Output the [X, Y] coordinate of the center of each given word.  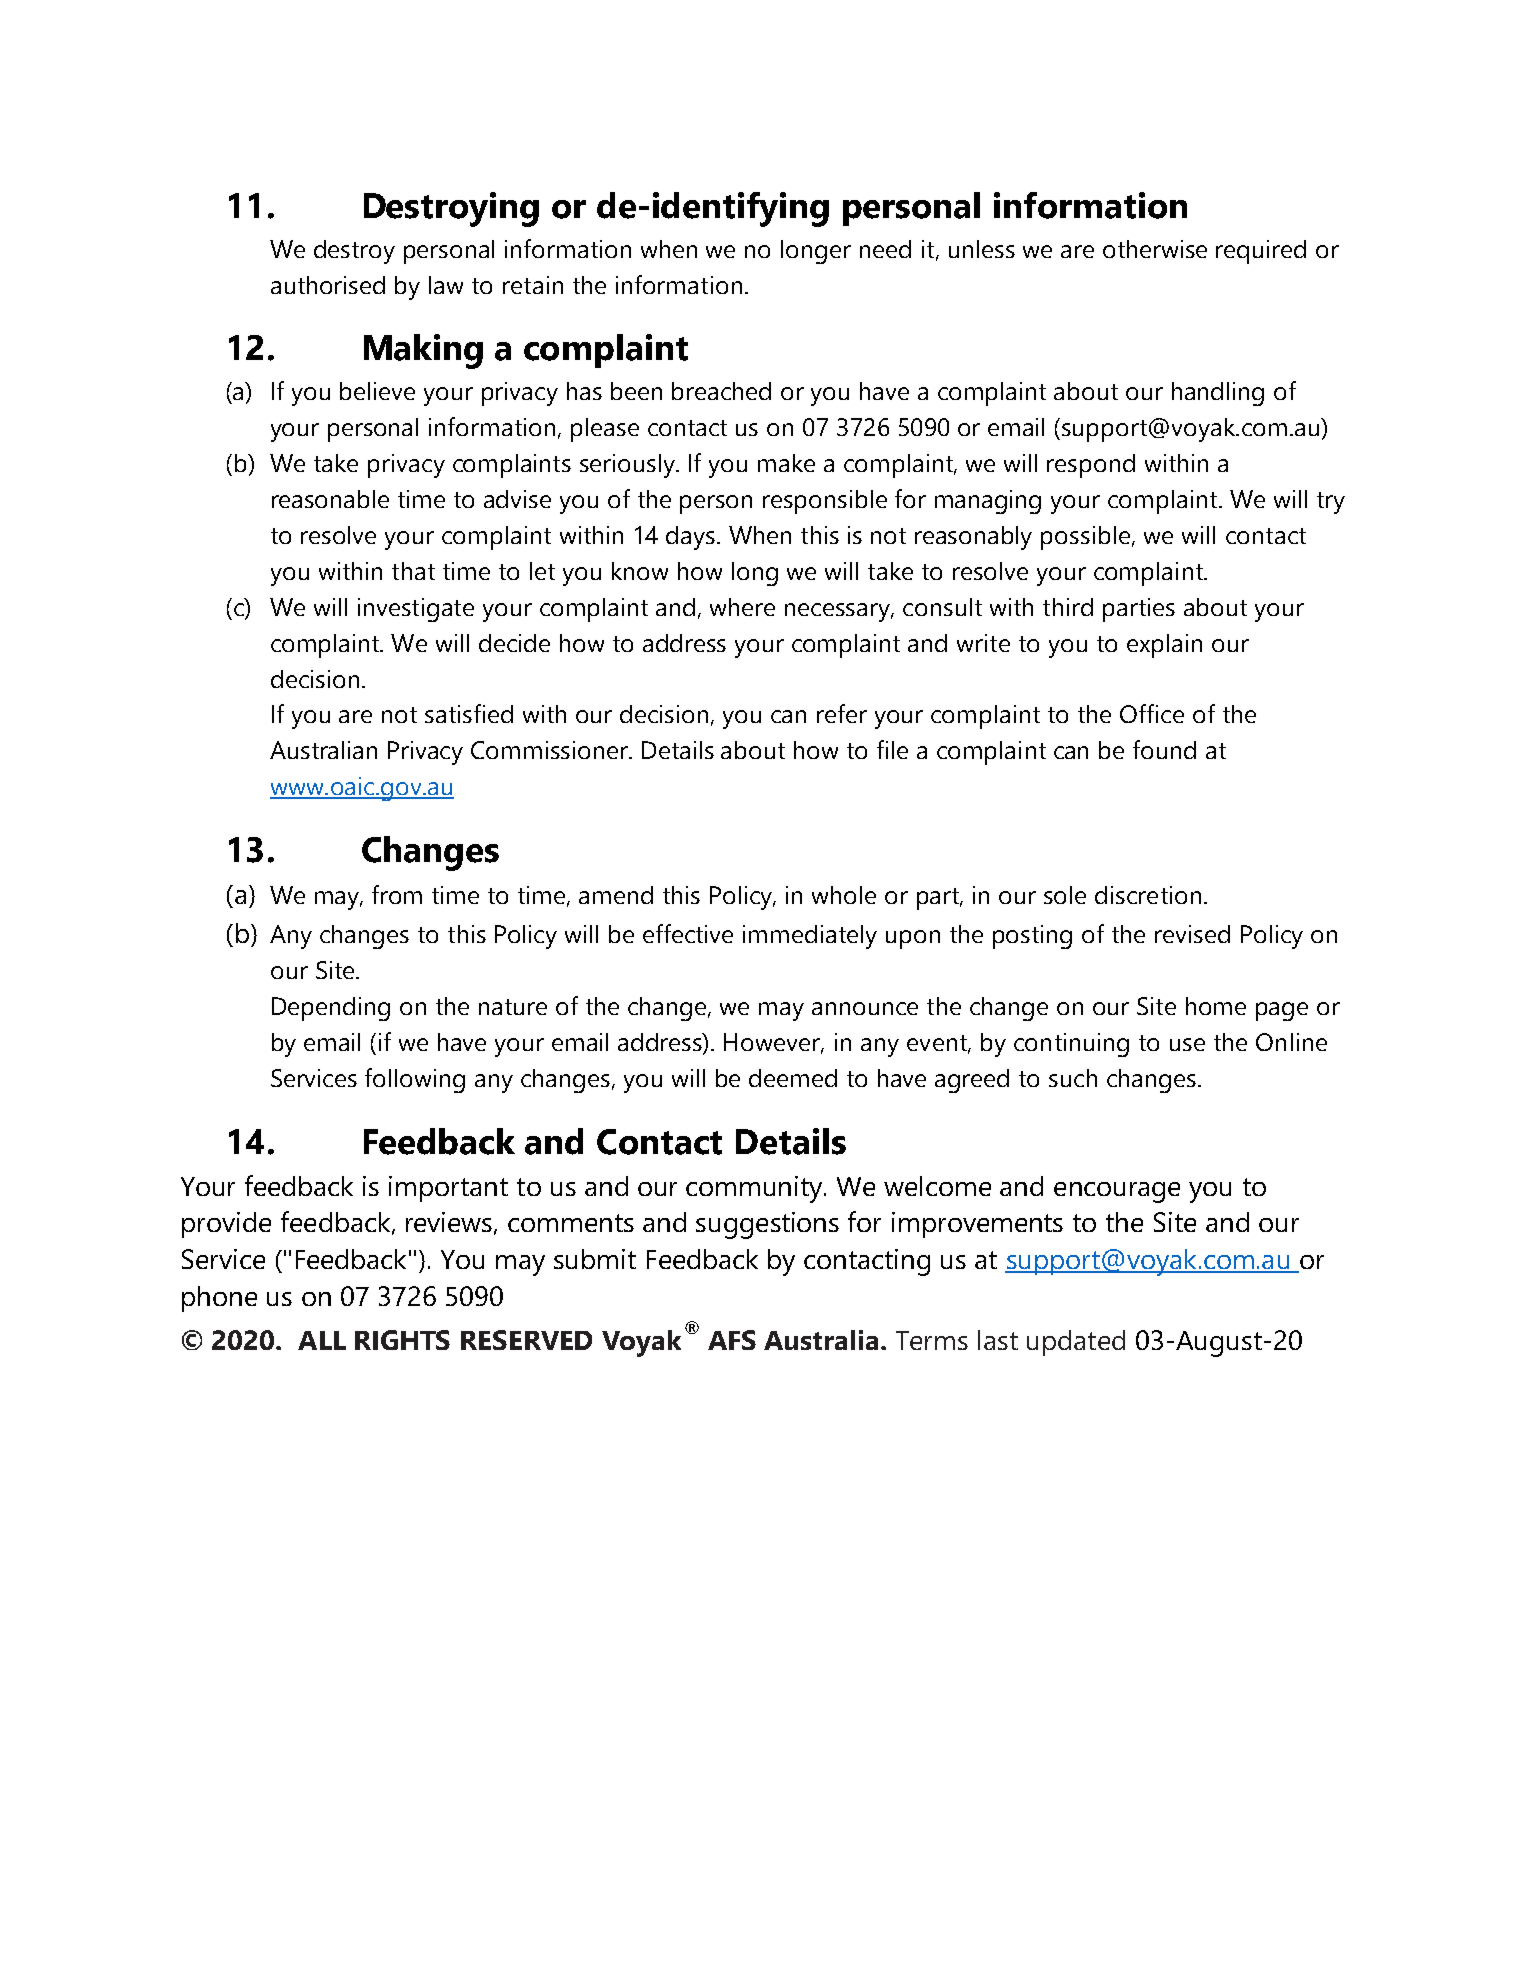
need [885, 249]
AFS [732, 1340]
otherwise [1155, 249]
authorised [328, 285]
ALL [322, 1340]
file [892, 749]
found [1164, 749]
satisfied [469, 713]
